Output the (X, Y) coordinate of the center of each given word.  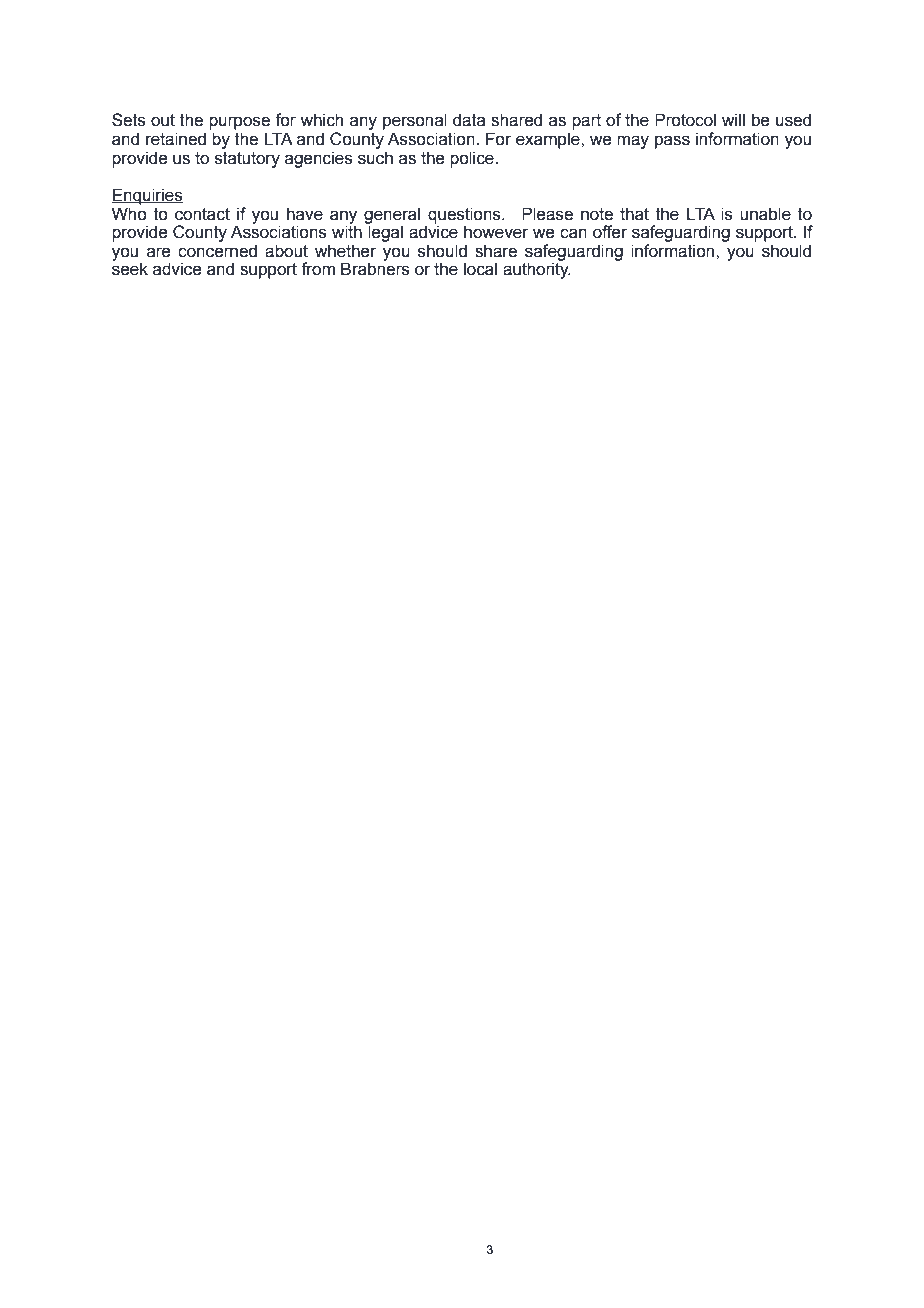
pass (672, 142)
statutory (247, 160)
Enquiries (147, 196)
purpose (239, 123)
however (496, 232)
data (469, 120)
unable (765, 214)
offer (610, 232)
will (733, 119)
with (347, 231)
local (480, 269)
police (473, 159)
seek (130, 269)
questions (465, 215)
